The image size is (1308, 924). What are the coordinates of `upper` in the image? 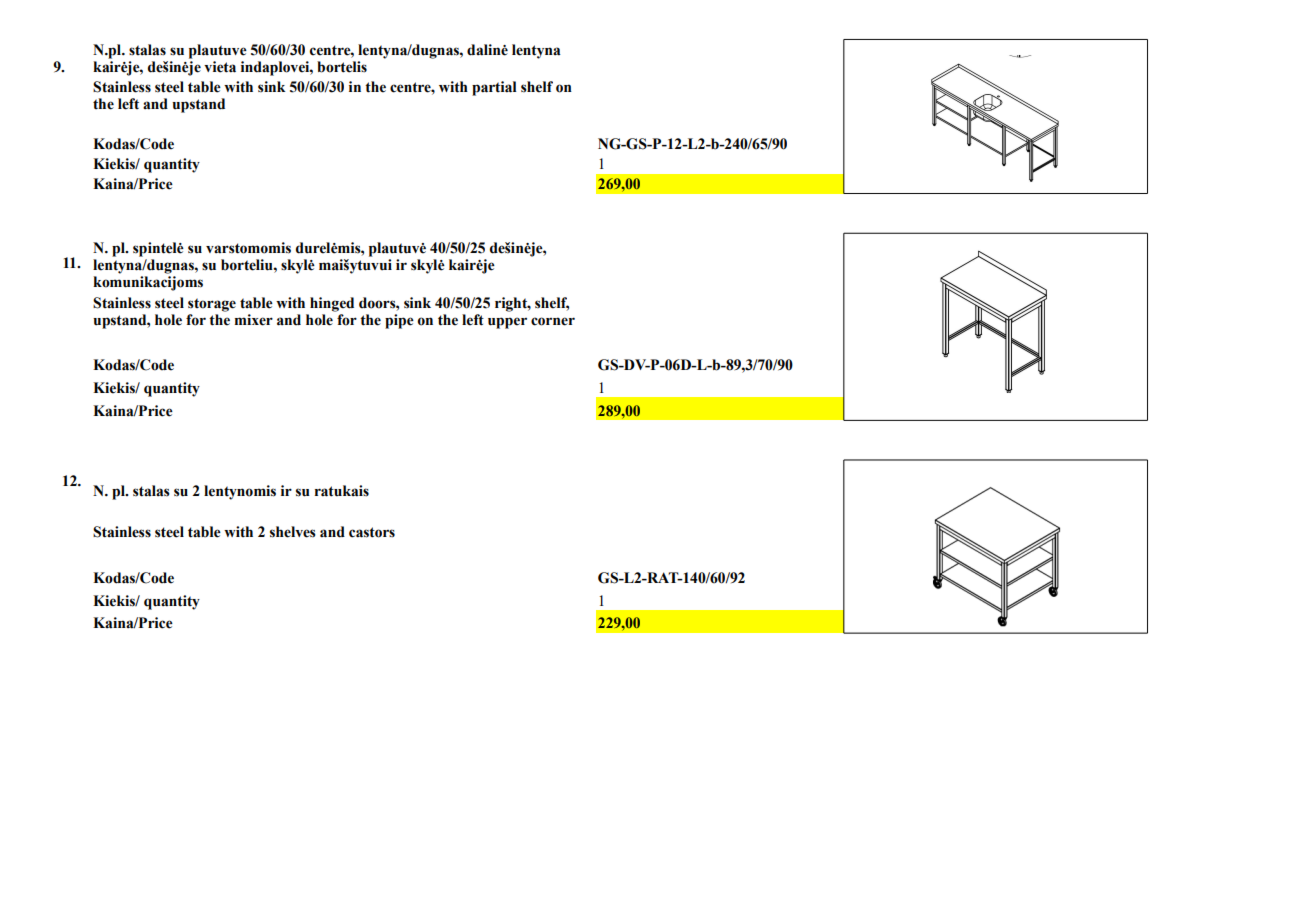 It's located at (507, 323).
